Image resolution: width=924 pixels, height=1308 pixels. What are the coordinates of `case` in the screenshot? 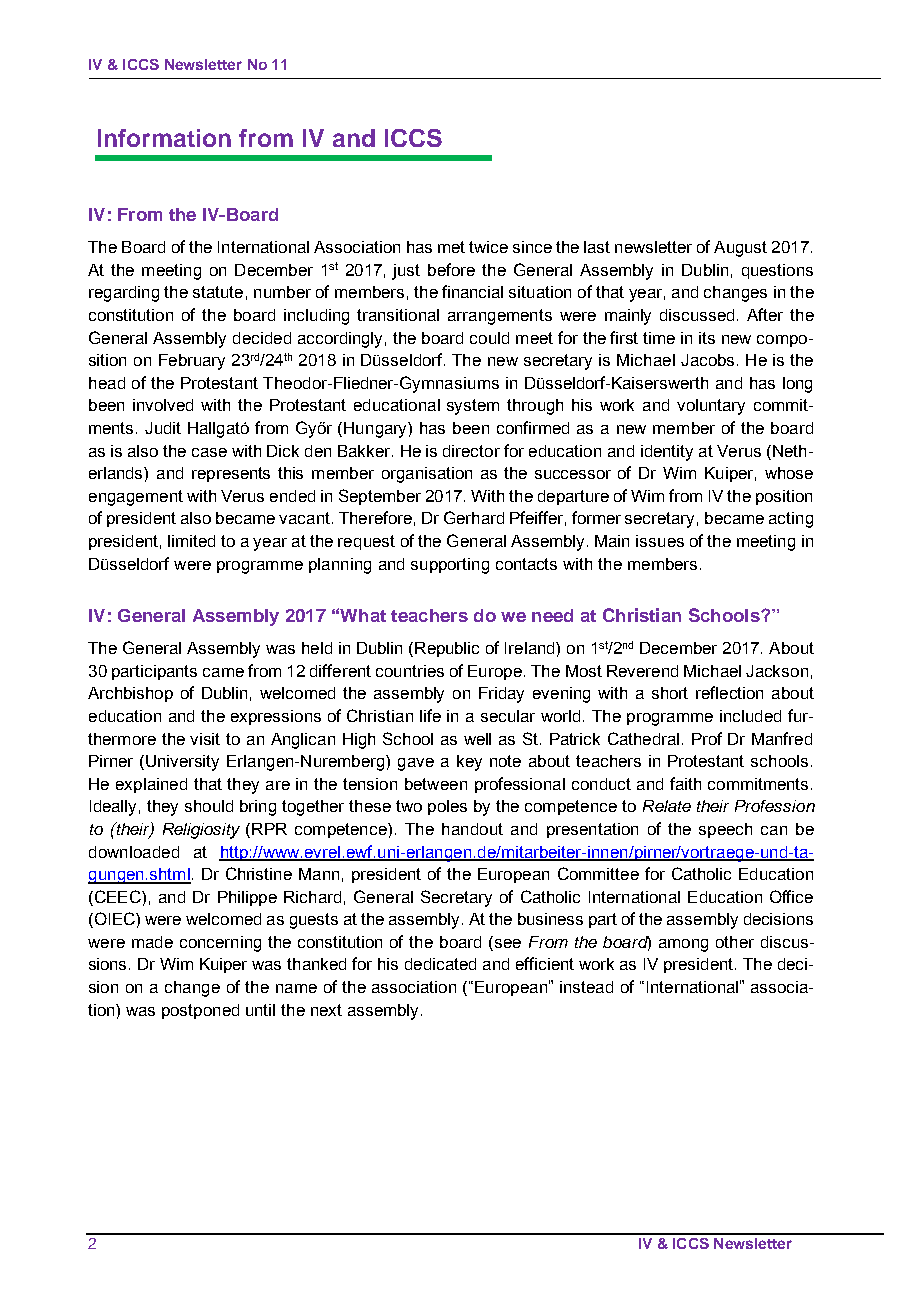 It's located at (209, 452).
